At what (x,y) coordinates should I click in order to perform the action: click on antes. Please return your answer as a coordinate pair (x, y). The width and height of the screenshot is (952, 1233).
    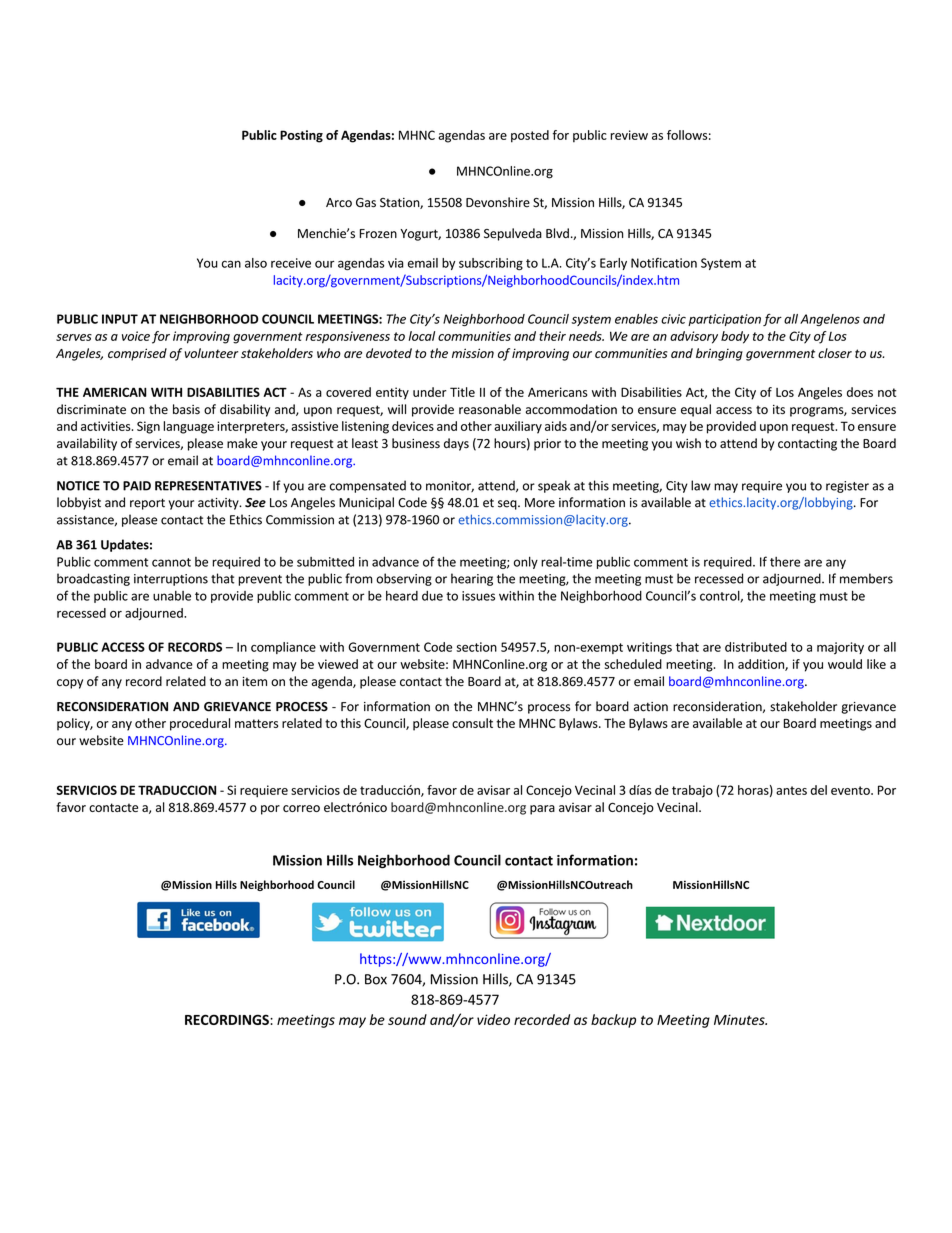
    Looking at the image, I should click on (791, 790).
